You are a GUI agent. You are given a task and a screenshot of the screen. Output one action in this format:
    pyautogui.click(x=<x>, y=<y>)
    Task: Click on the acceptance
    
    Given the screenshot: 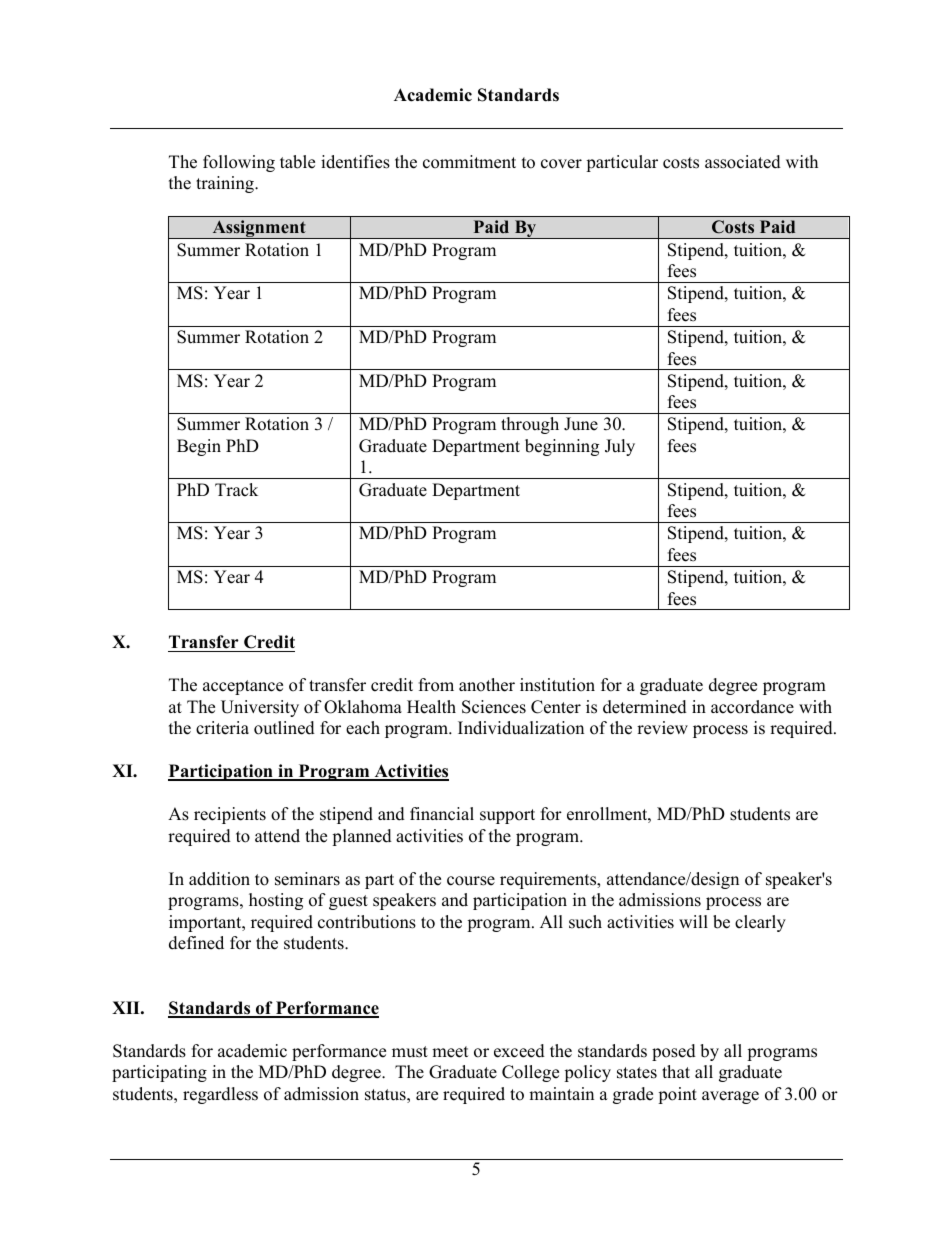 What is the action you would take?
    pyautogui.click(x=243, y=687)
